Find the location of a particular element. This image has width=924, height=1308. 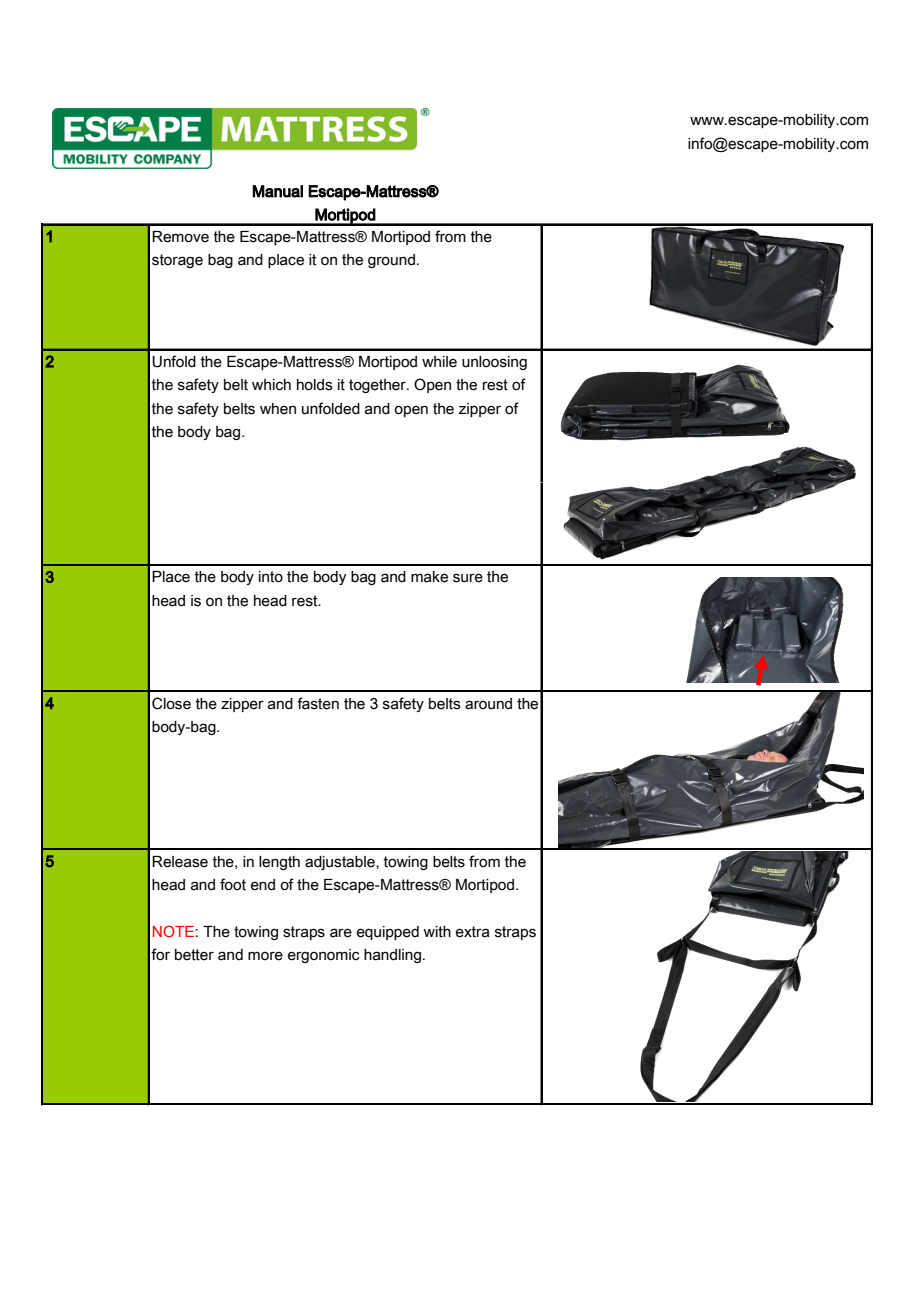

better is located at coordinates (194, 955).
